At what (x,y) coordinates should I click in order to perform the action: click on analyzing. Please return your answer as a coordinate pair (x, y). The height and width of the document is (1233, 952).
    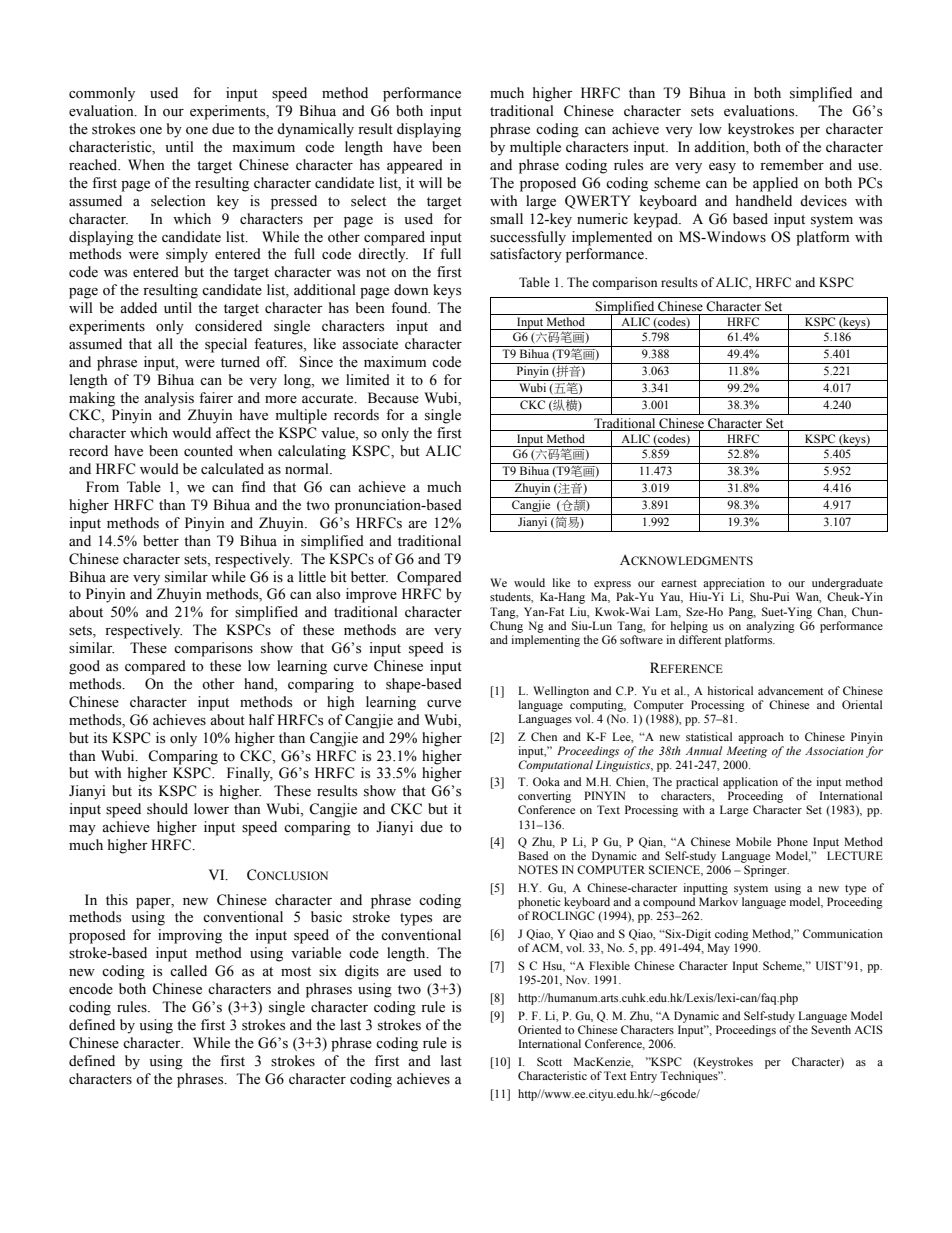
    Looking at the image, I should click on (770, 627).
